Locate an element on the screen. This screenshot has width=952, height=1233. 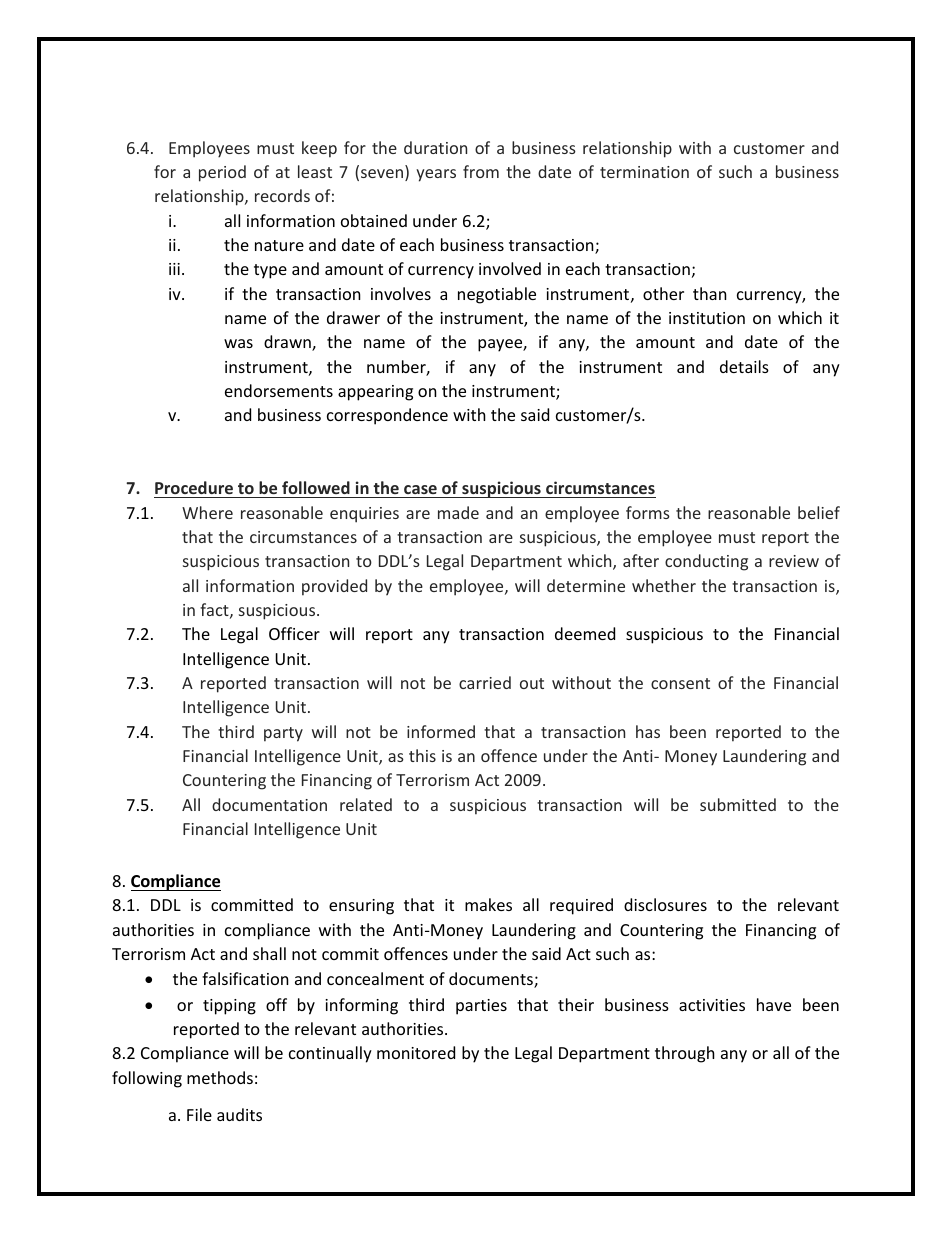
consent is located at coordinates (680, 683).
